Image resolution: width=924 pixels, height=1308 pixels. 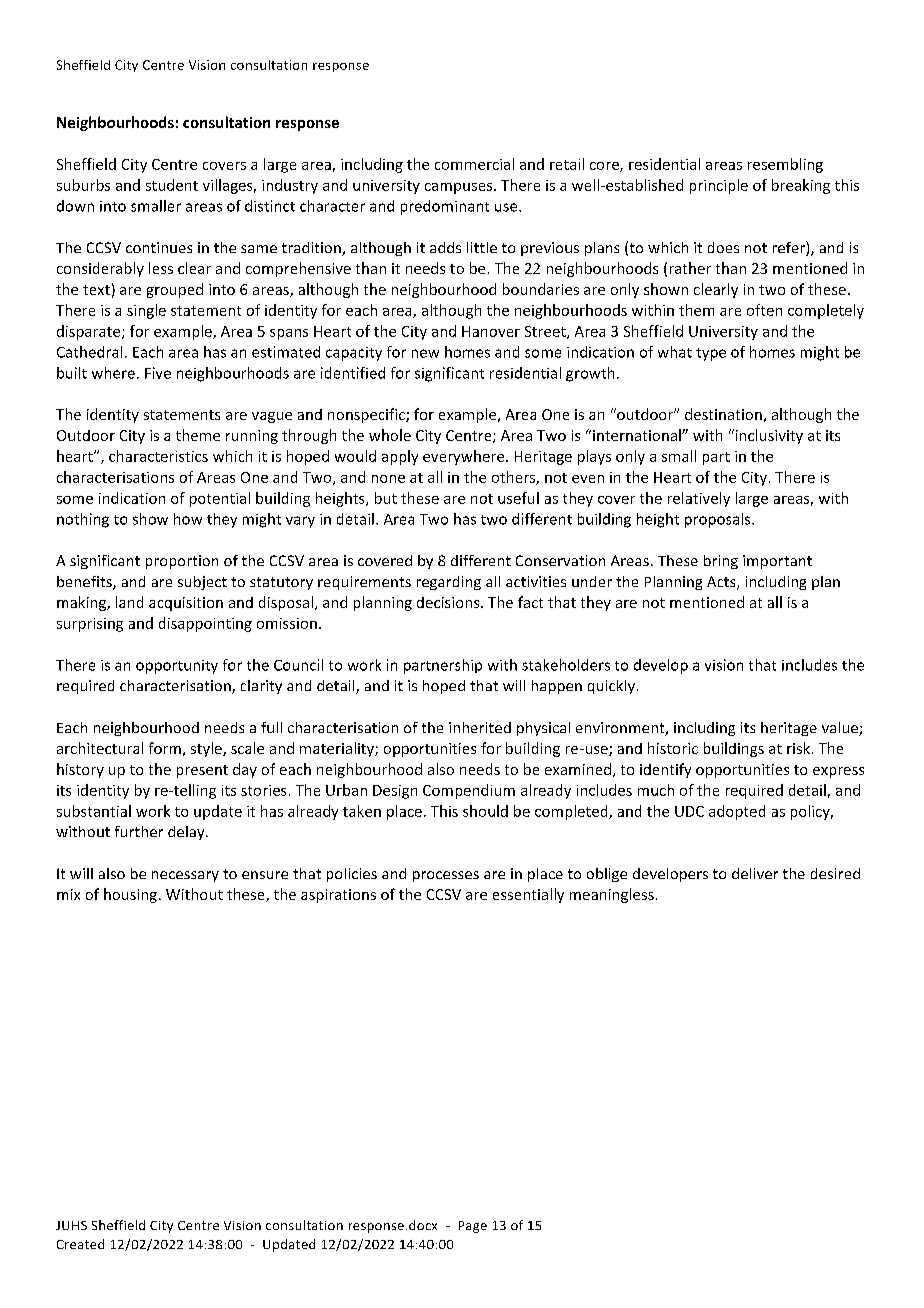 What do you see at coordinates (719, 186) in the image?
I see `principle` at bounding box center [719, 186].
